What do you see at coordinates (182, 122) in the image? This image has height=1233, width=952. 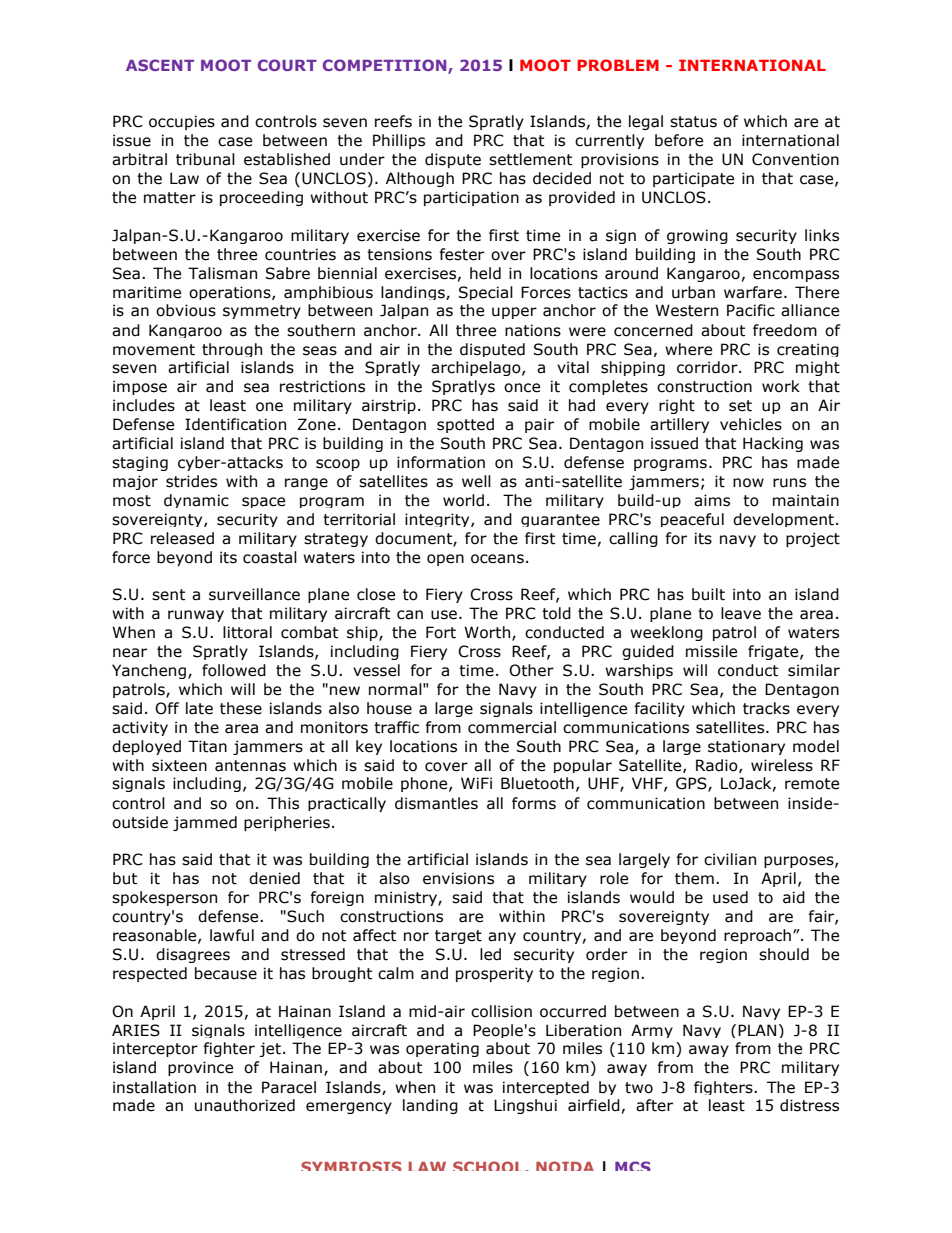 I see `occupies` at bounding box center [182, 122].
